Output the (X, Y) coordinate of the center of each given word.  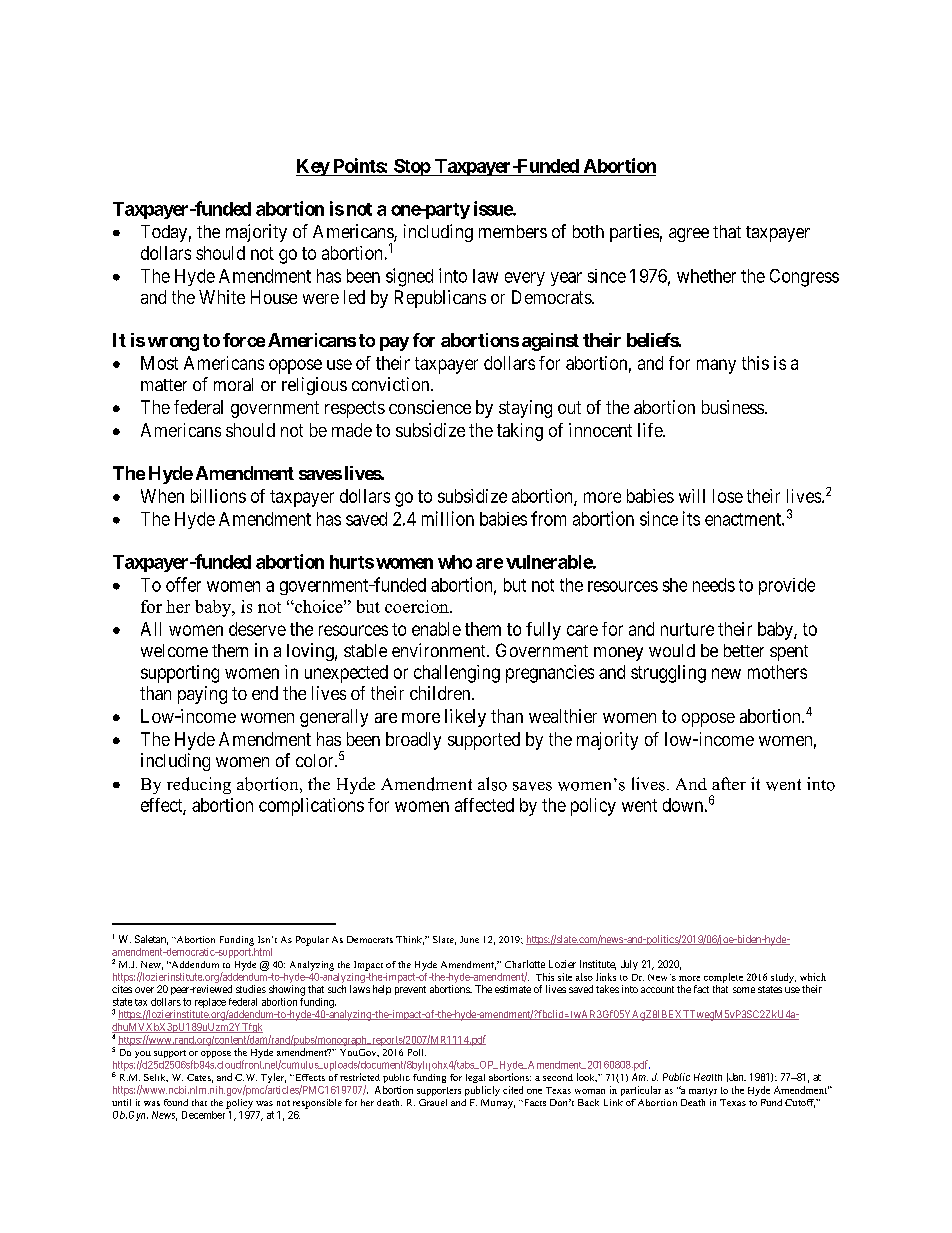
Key (313, 167)
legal (475, 1078)
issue (494, 208)
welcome (174, 650)
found (176, 1102)
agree (689, 235)
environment (440, 650)
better (744, 650)
